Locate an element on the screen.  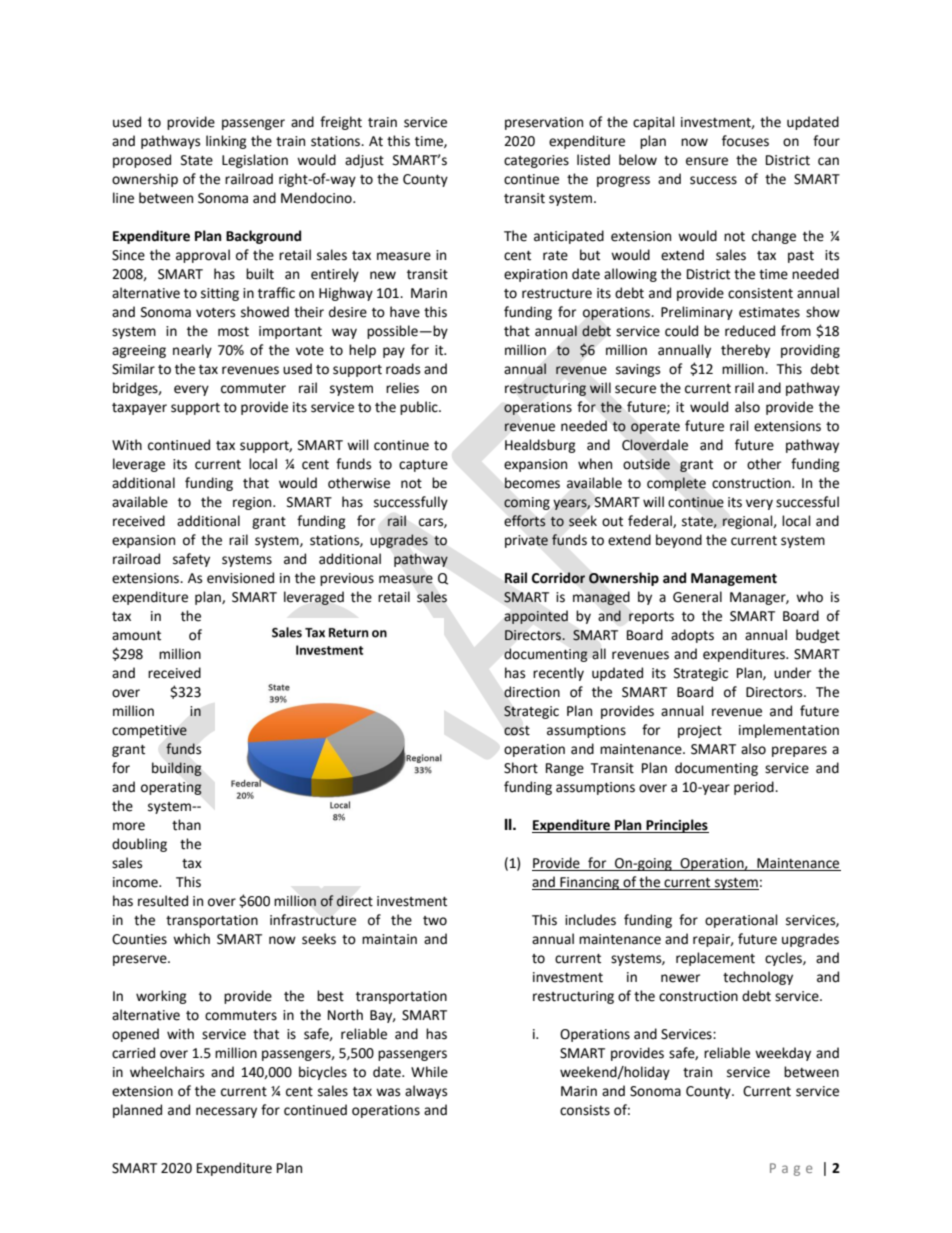
thereby is located at coordinates (745, 351).
